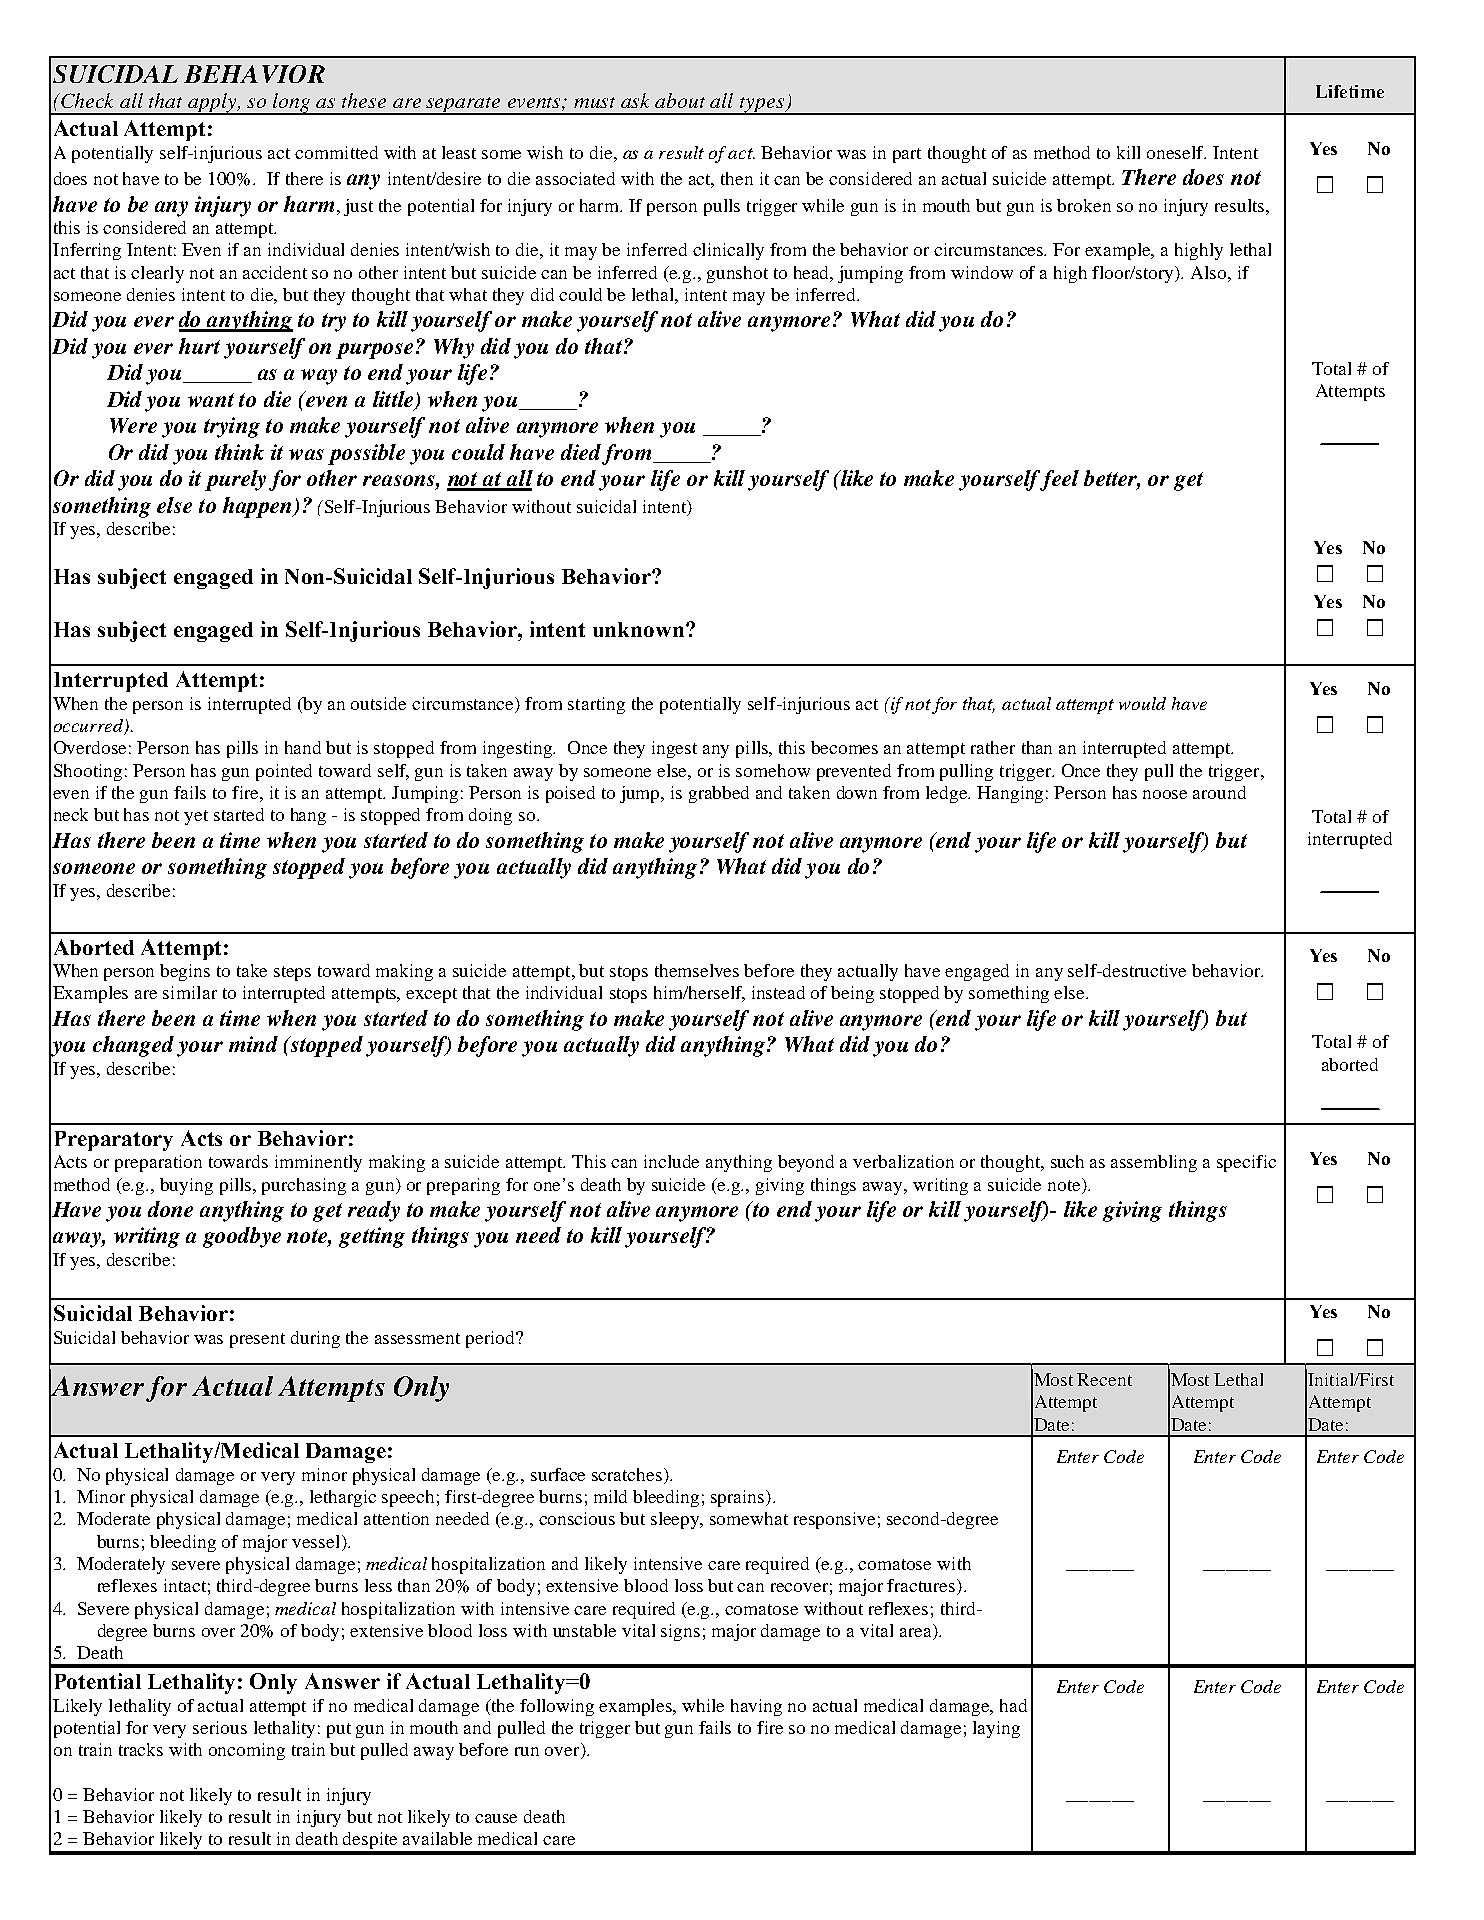  What do you see at coordinates (292, 104) in the document?
I see `long` at bounding box center [292, 104].
